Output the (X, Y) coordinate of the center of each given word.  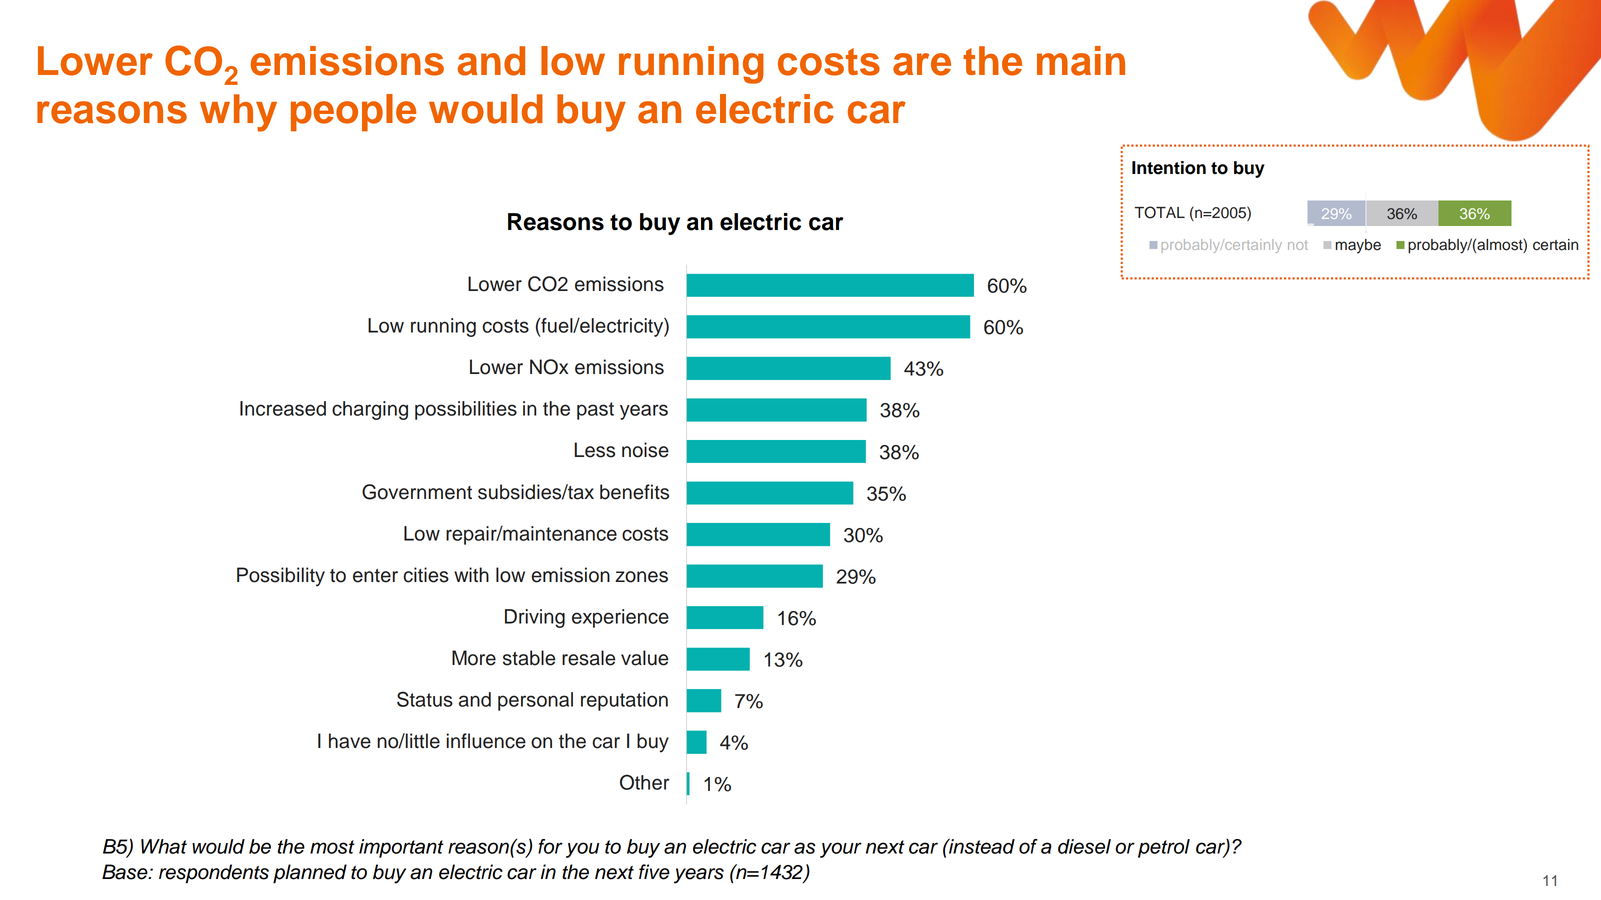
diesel (1084, 846)
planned (310, 874)
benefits (634, 492)
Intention (1169, 168)
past (595, 411)
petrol (1164, 848)
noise (645, 450)
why (238, 113)
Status (425, 699)
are (922, 64)
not (1298, 245)
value (644, 658)
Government (417, 492)
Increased (283, 408)
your (841, 850)
